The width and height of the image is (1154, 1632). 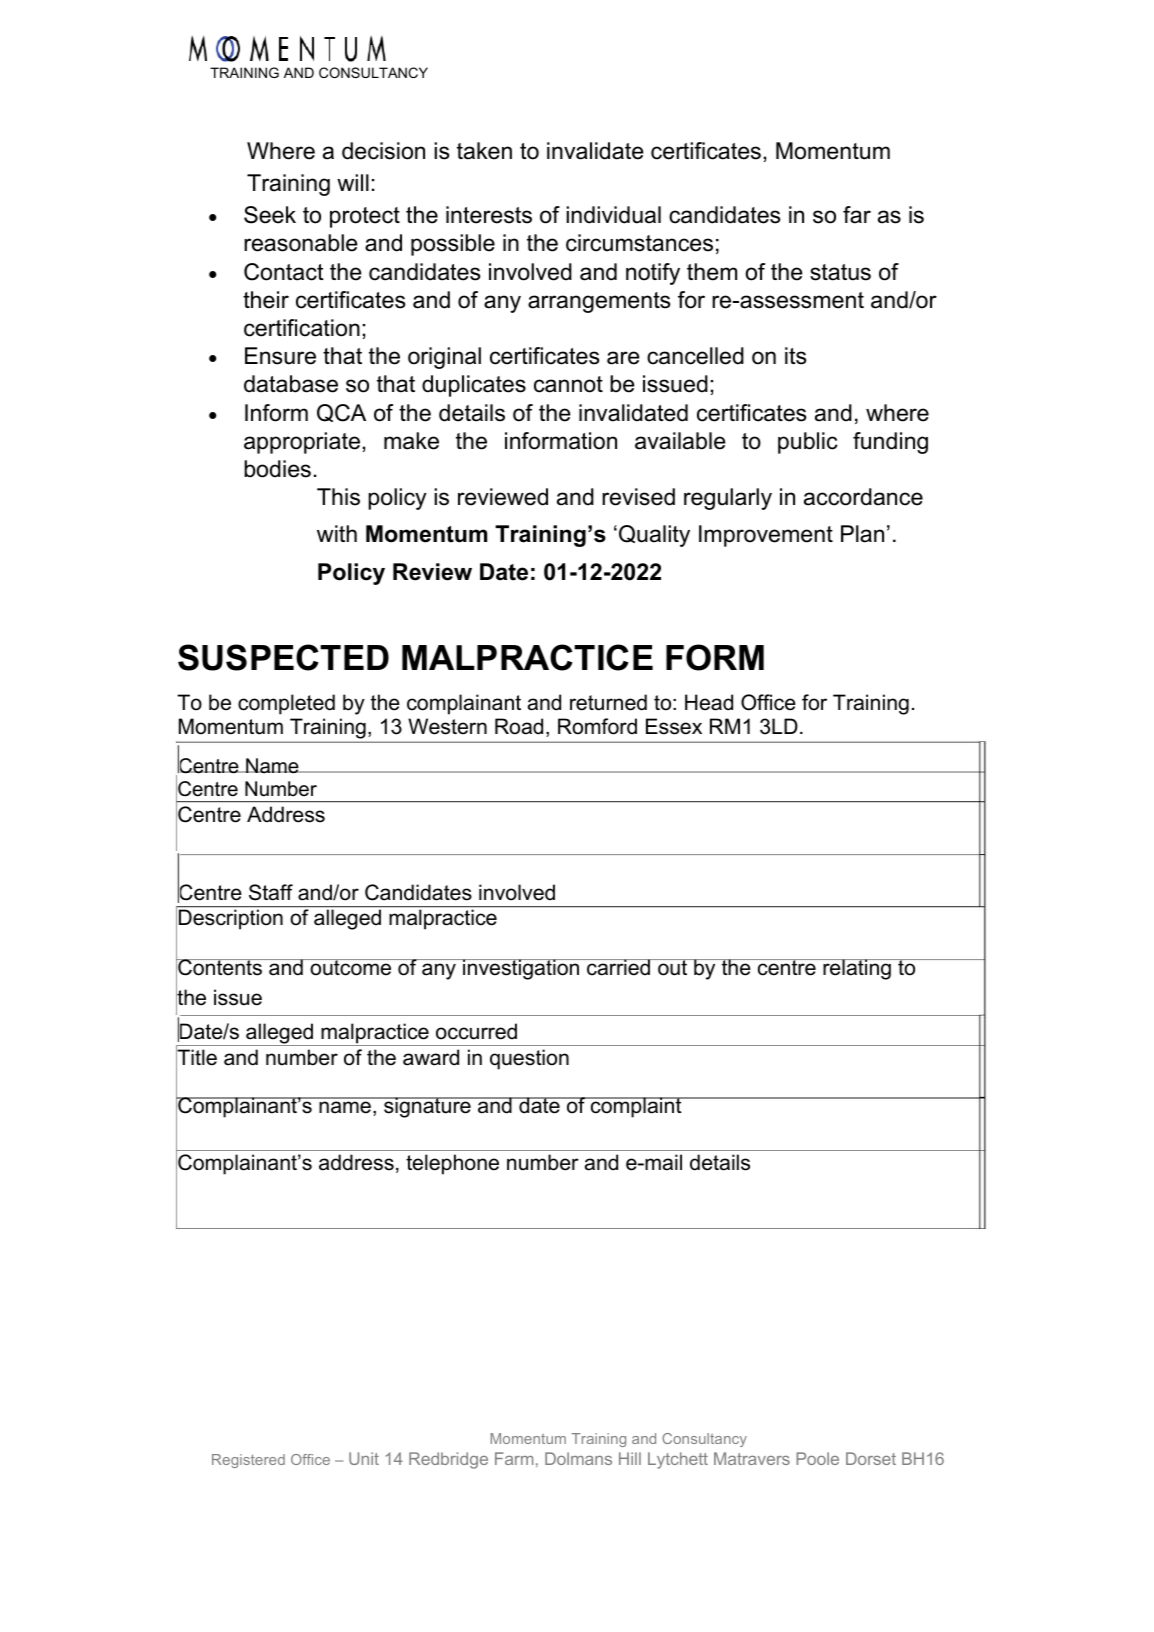 What do you see at coordinates (529, 1059) in the image?
I see `question` at bounding box center [529, 1059].
